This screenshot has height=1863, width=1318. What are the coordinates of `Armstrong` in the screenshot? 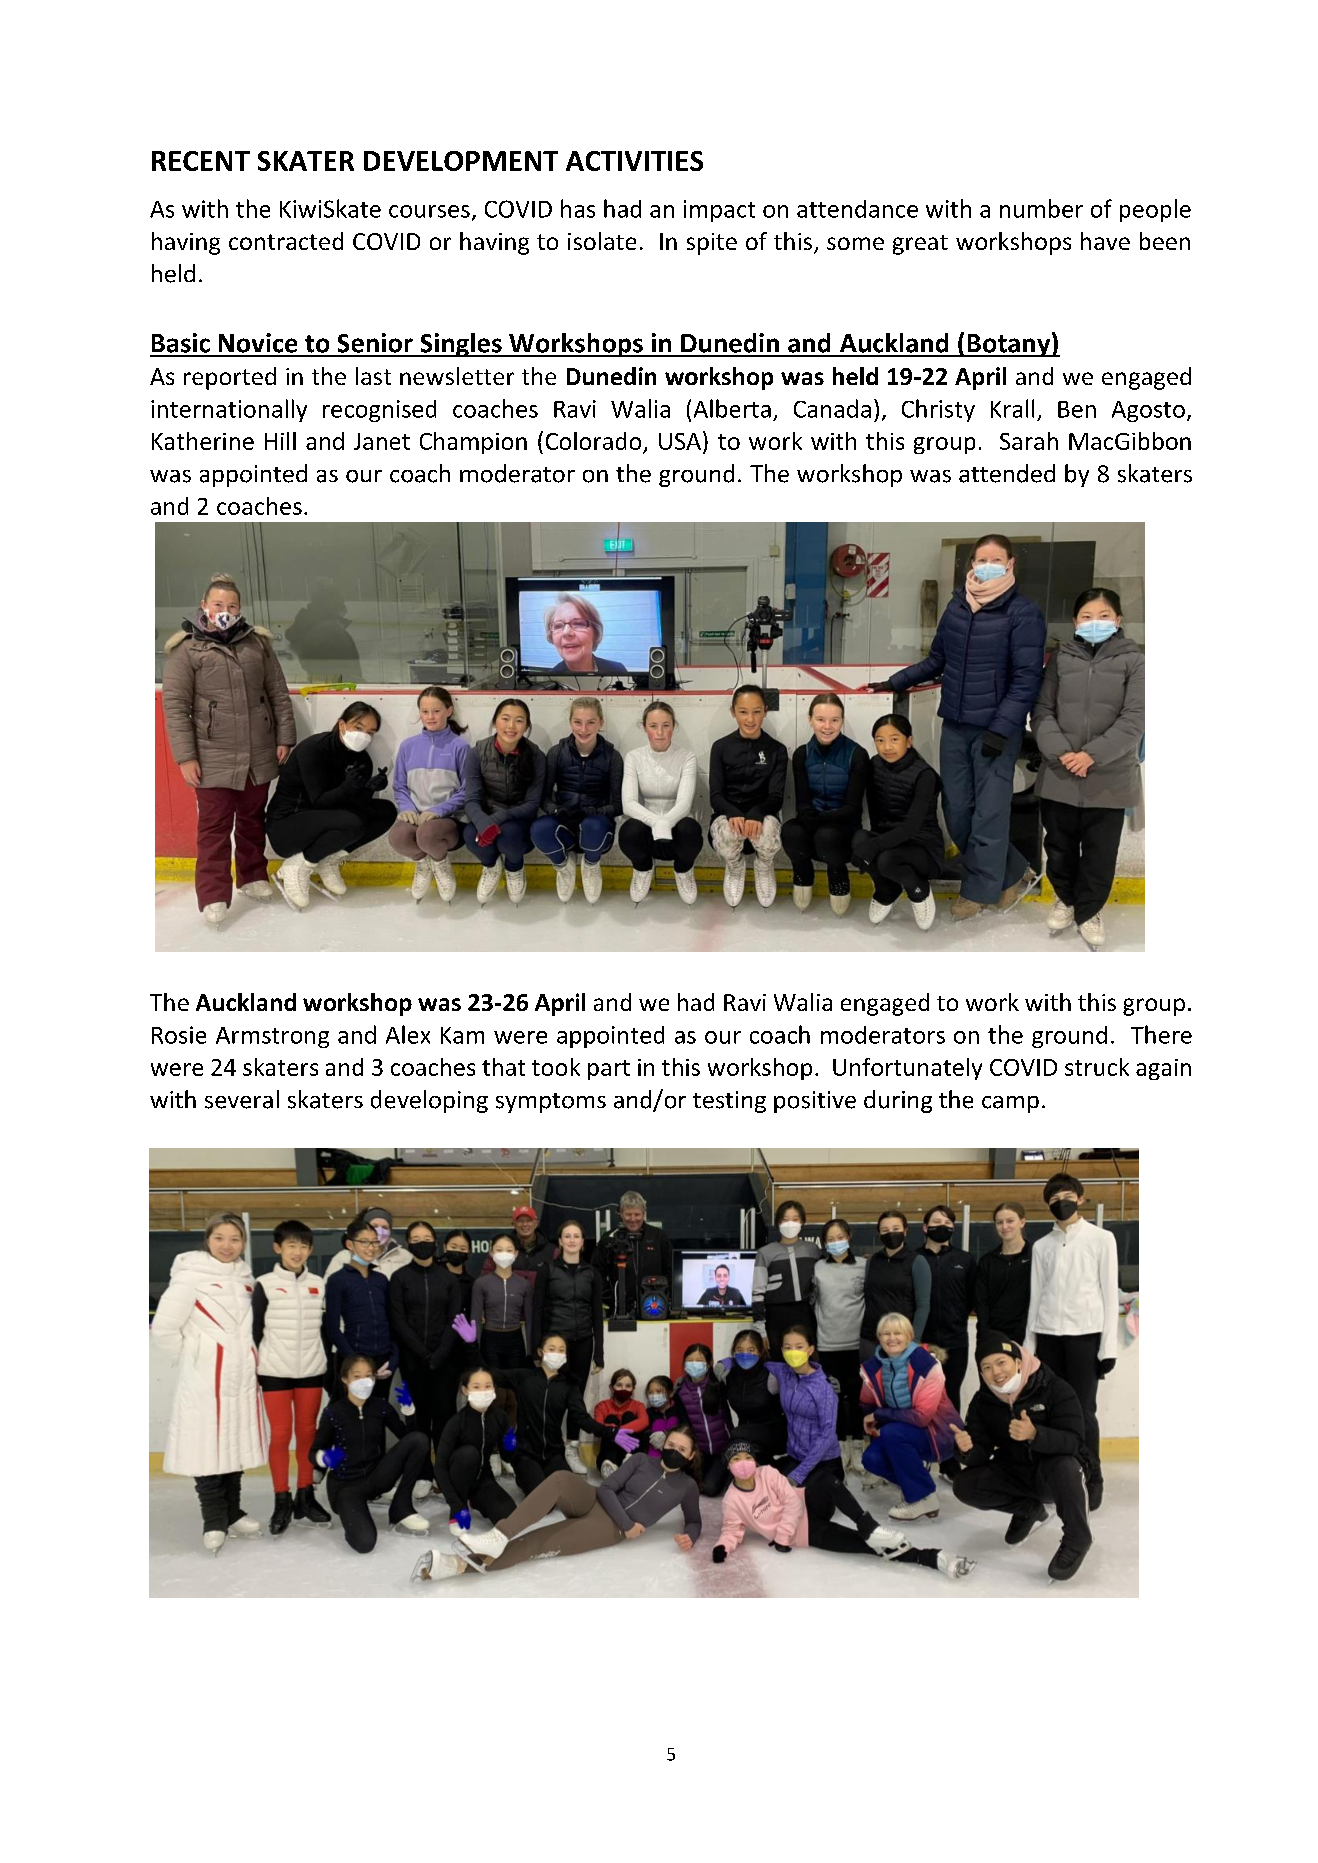 It's located at (272, 1037).
